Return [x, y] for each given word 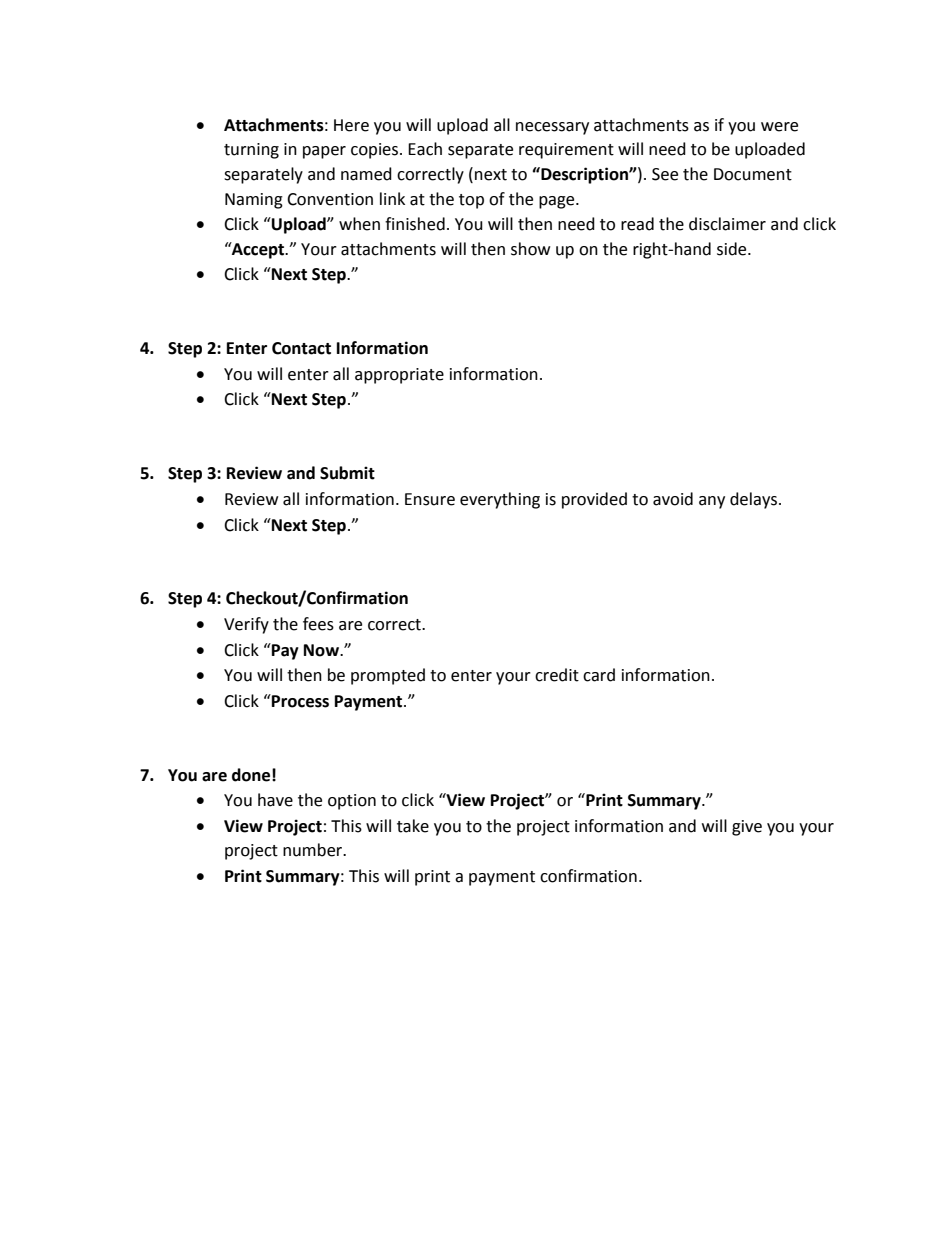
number [314, 850]
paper [324, 152]
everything [500, 500]
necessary [552, 128]
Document [753, 174]
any [712, 502]
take [413, 826]
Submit [347, 473]
